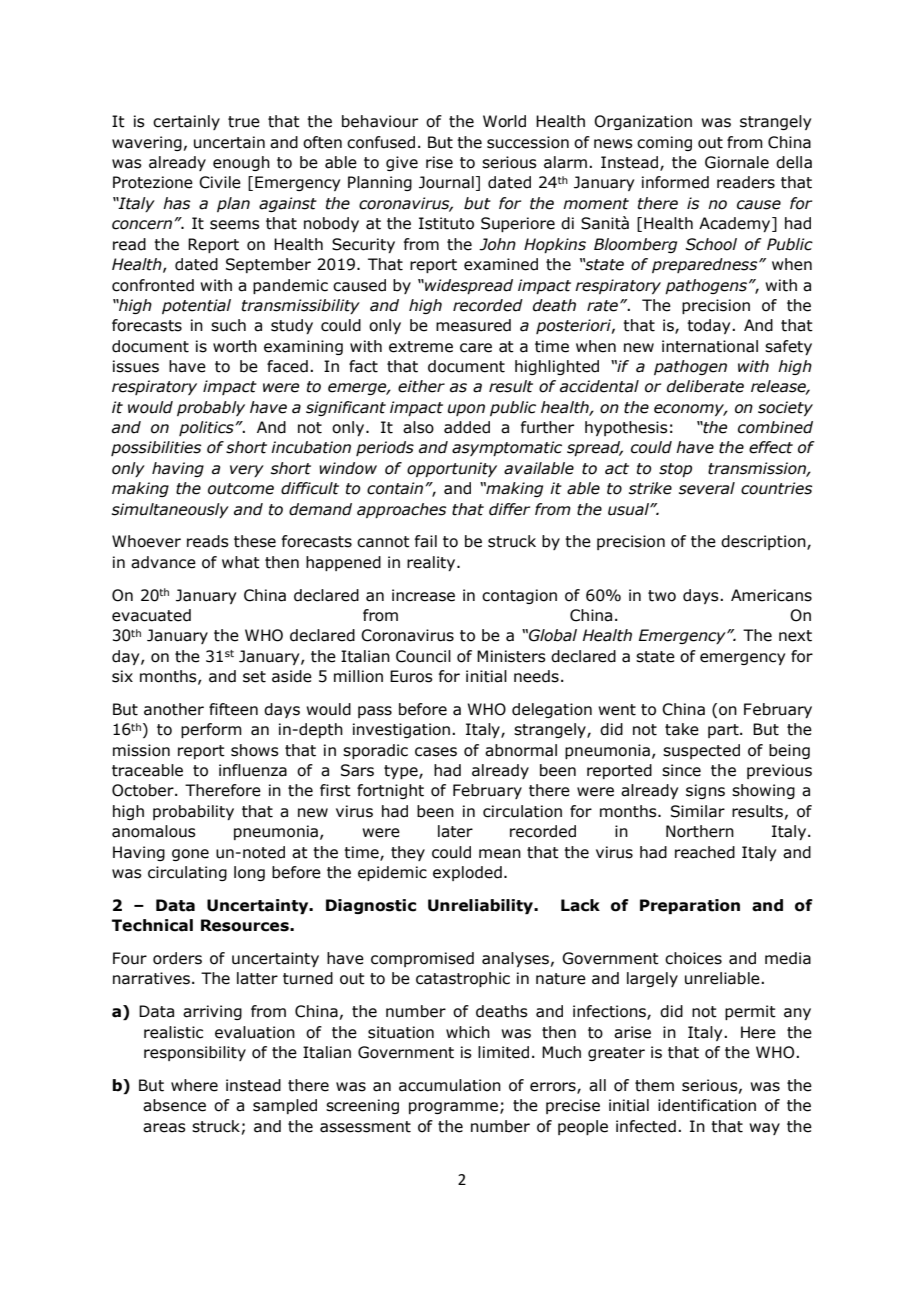 The width and height of the screenshot is (924, 1308). What do you see at coordinates (423, 595) in the screenshot?
I see `increase` at bounding box center [423, 595].
